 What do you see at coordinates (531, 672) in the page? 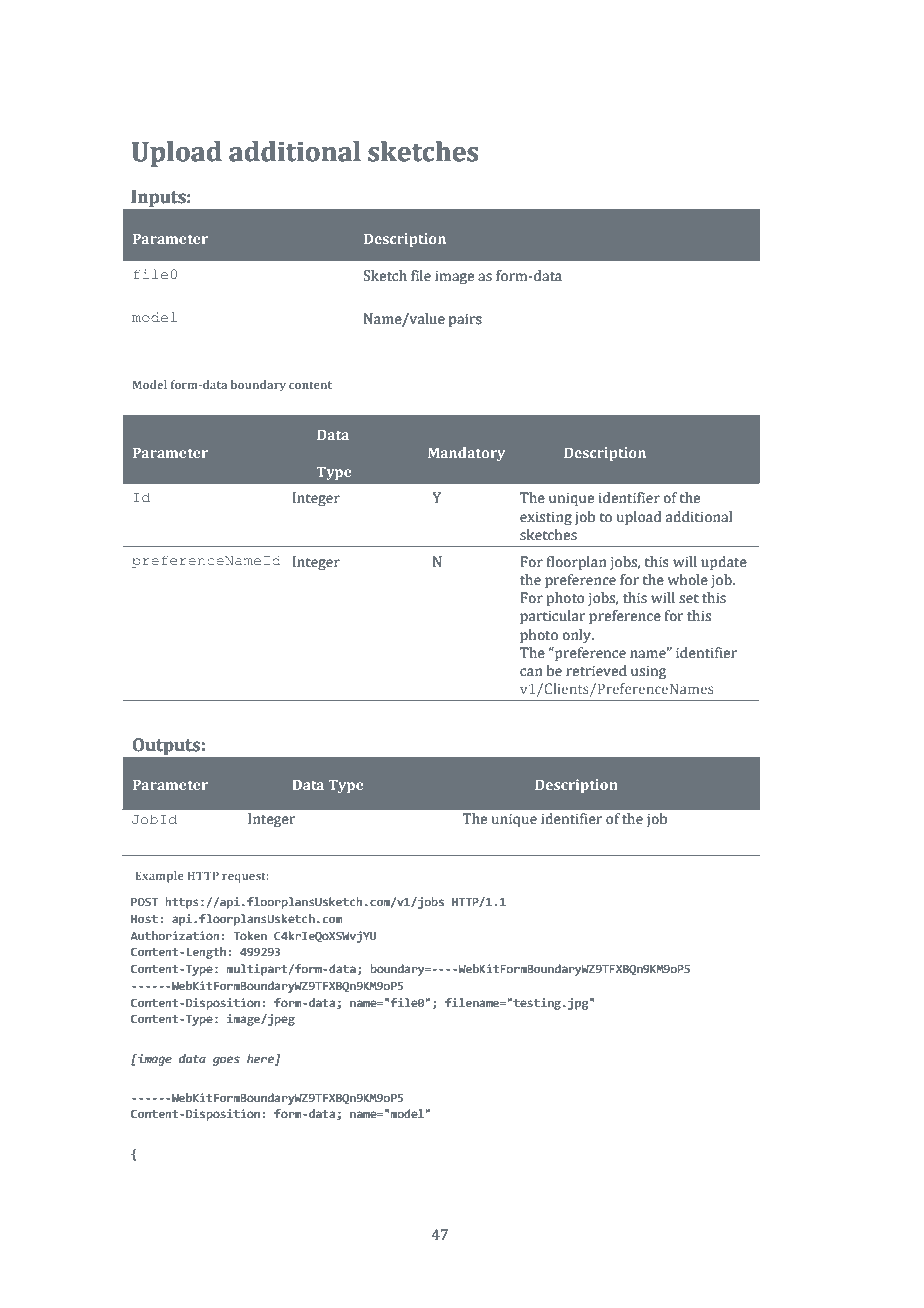
I see `can` at bounding box center [531, 672].
